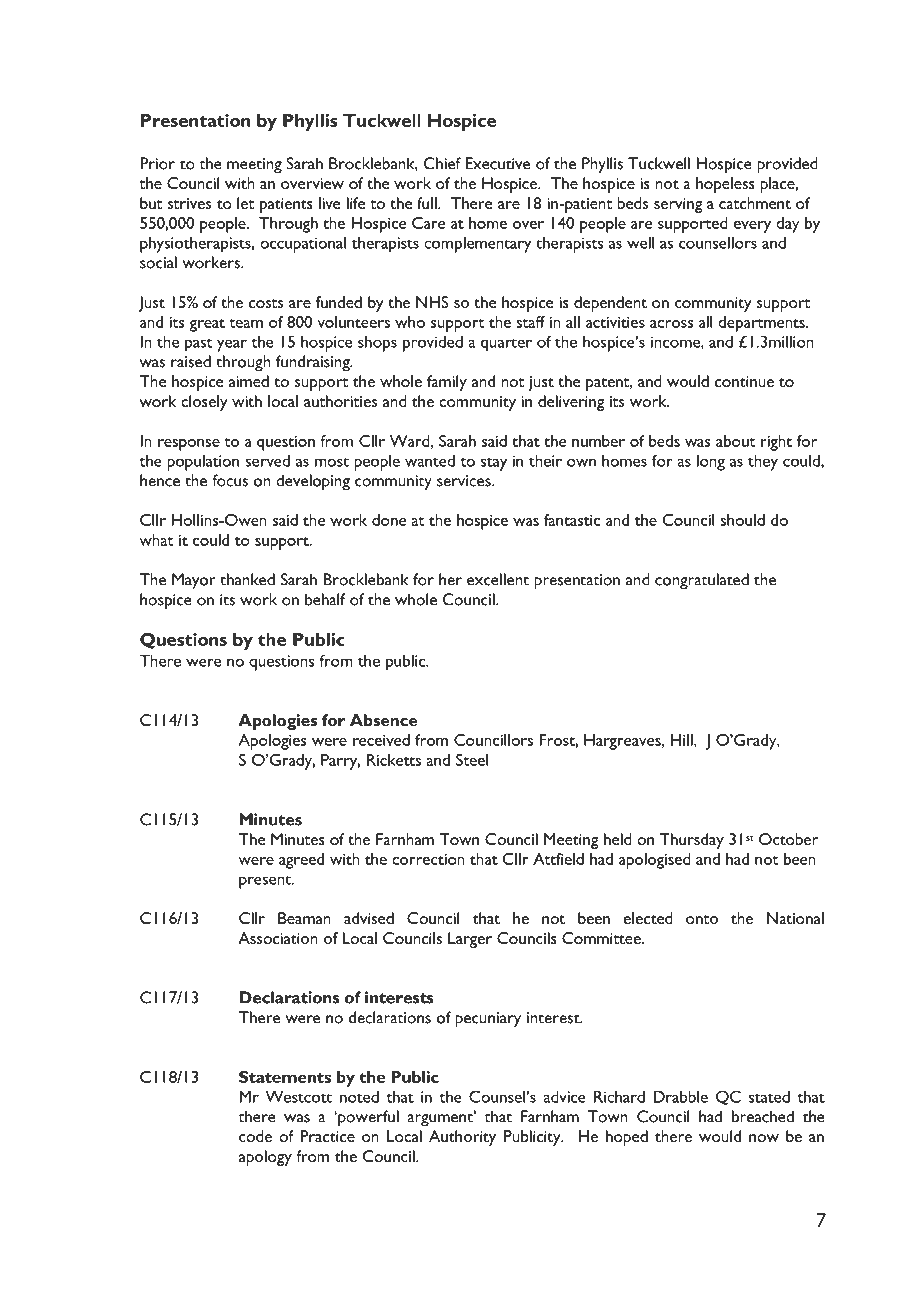 This image has height=1308, width=924. Describe the element at coordinates (691, 841) in the image. I see `Thursday` at that location.
